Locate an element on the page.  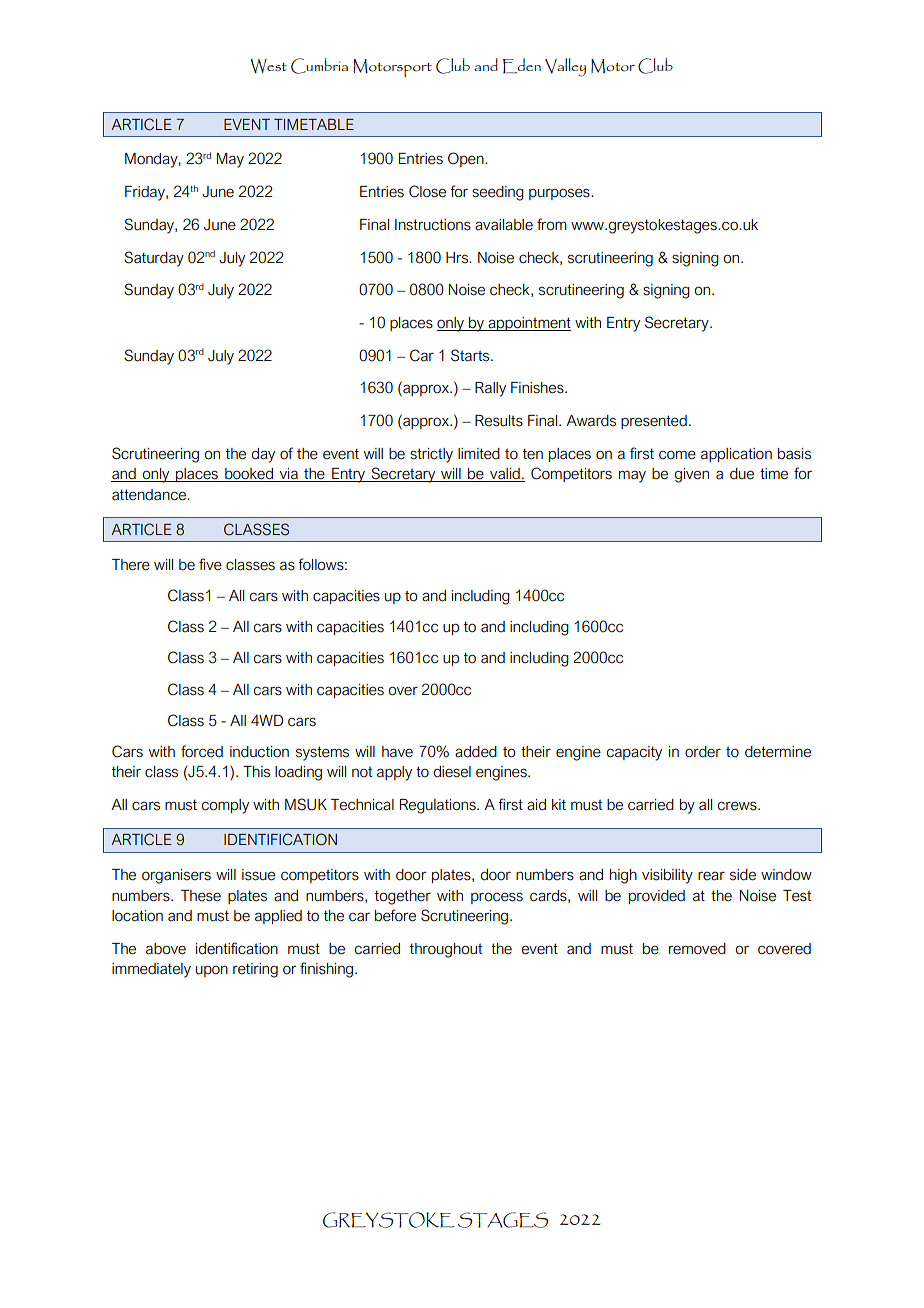
forced is located at coordinates (202, 751).
